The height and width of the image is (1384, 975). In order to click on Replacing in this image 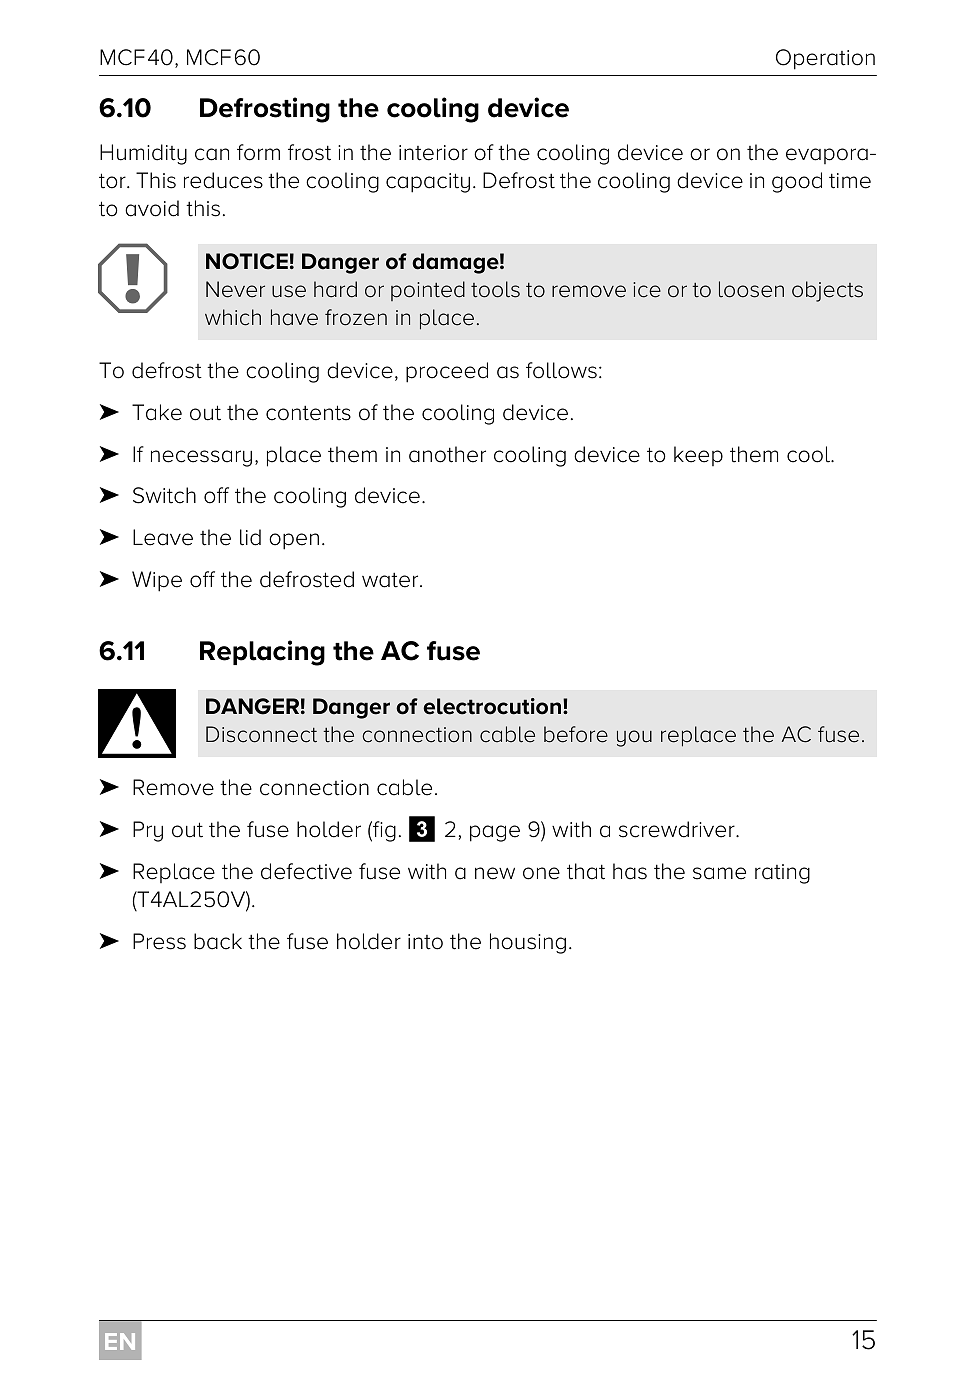, I will do `click(262, 653)`.
